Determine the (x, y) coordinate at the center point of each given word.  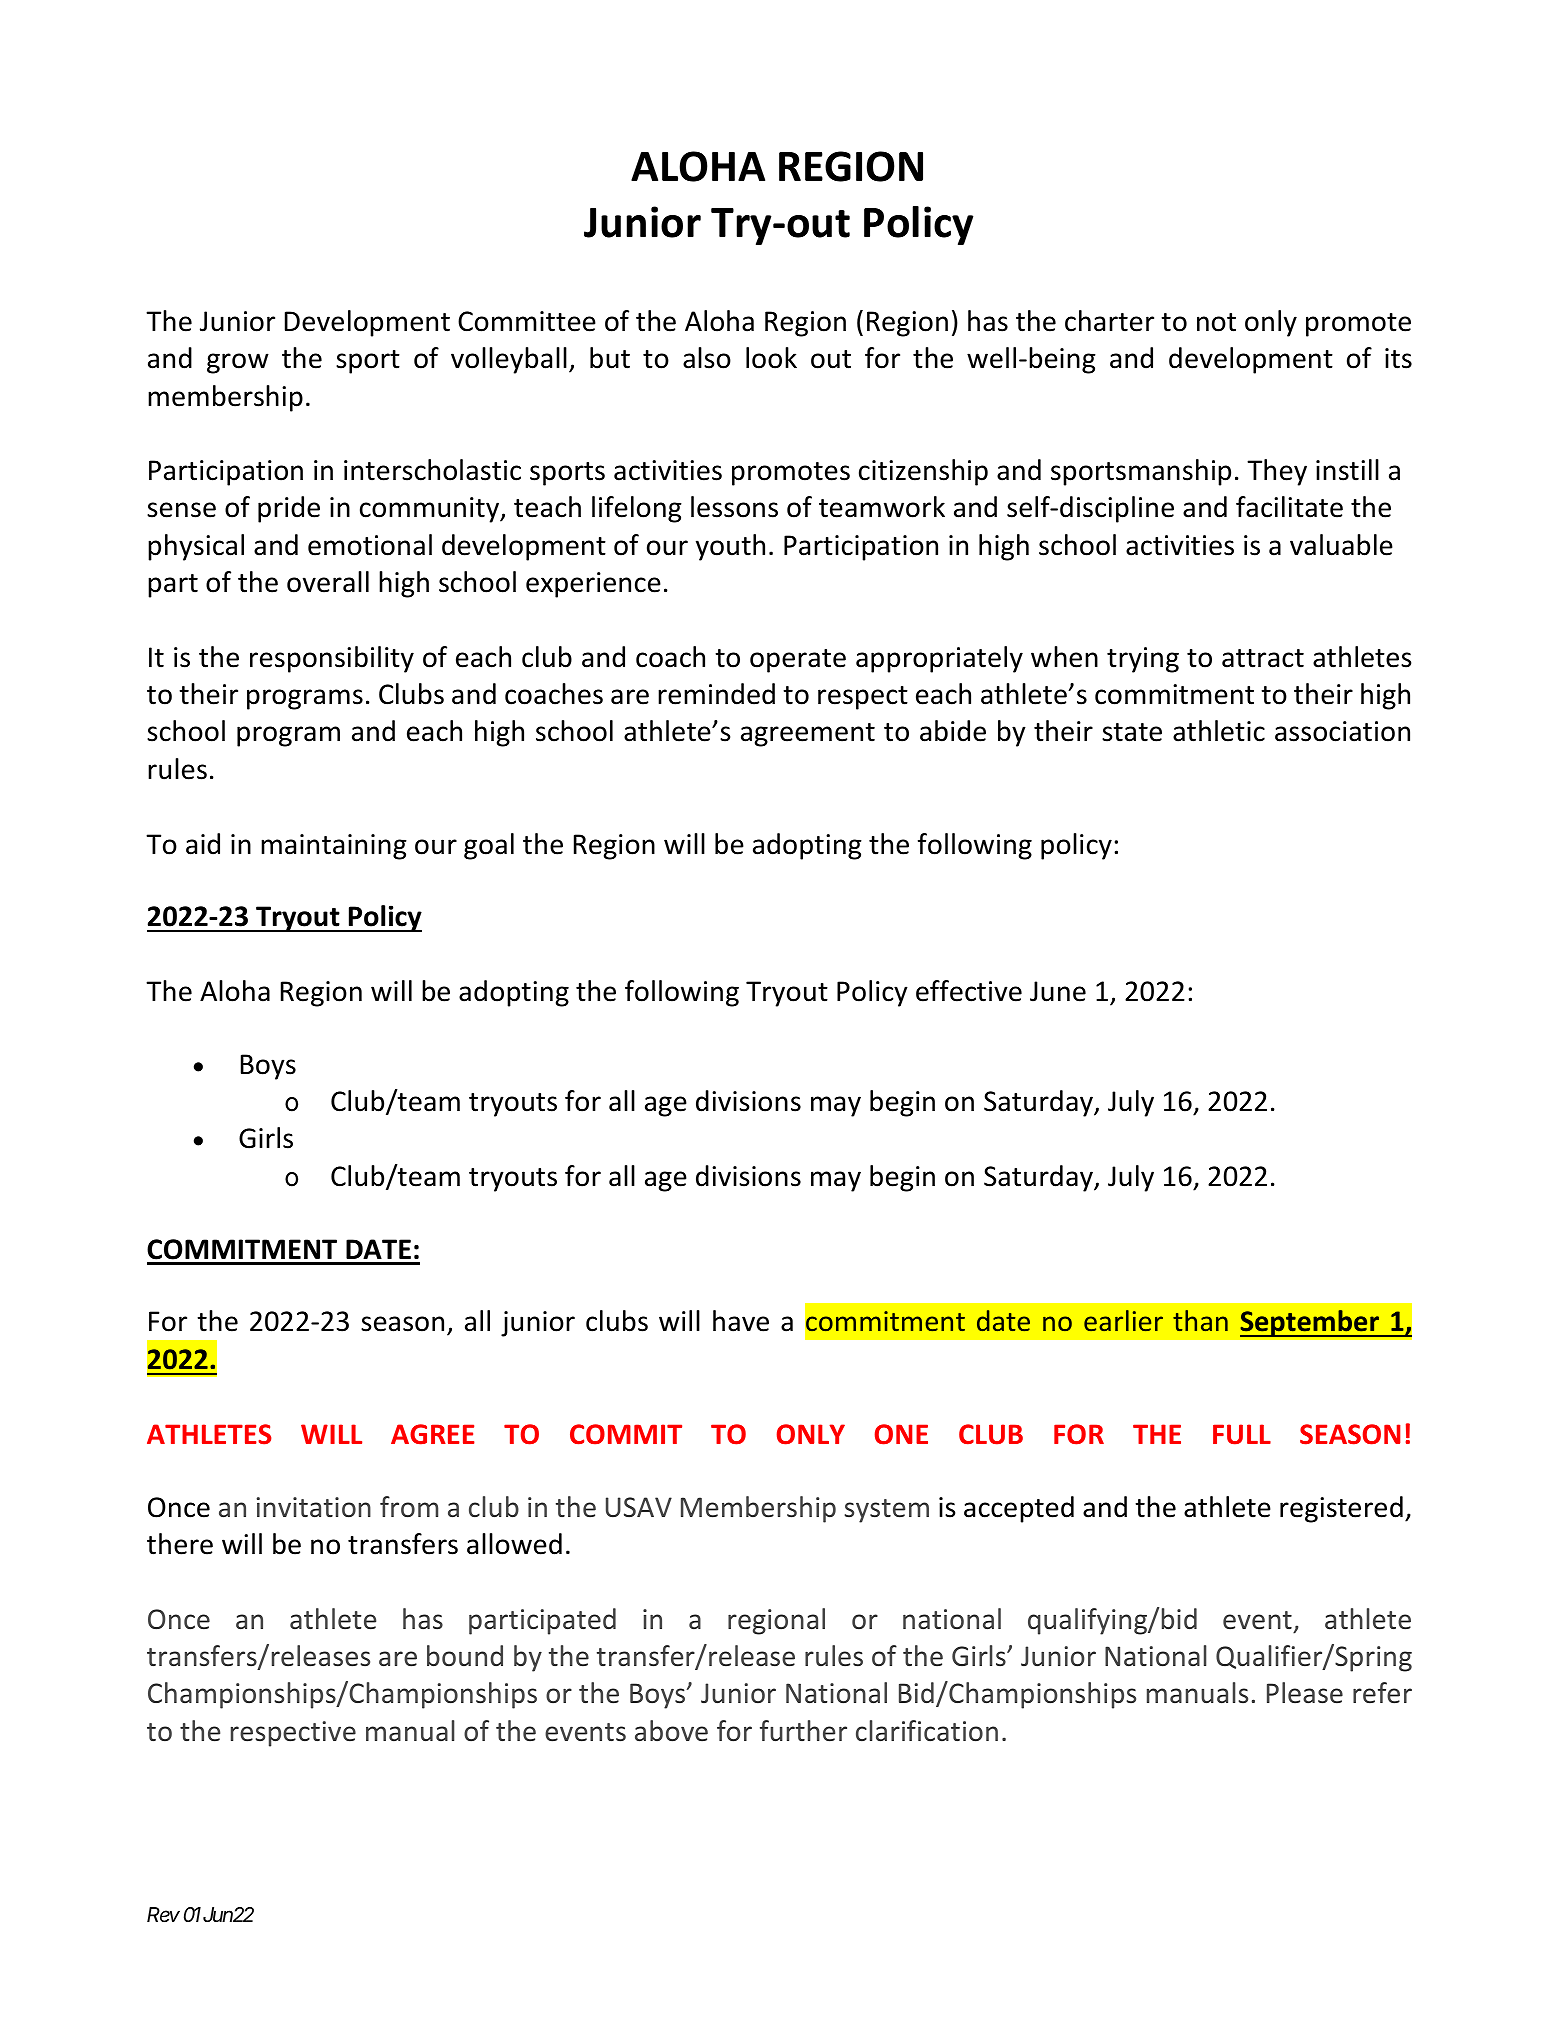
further (803, 1731)
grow (238, 363)
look (771, 358)
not (1216, 322)
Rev (163, 1915)
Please (1305, 1693)
